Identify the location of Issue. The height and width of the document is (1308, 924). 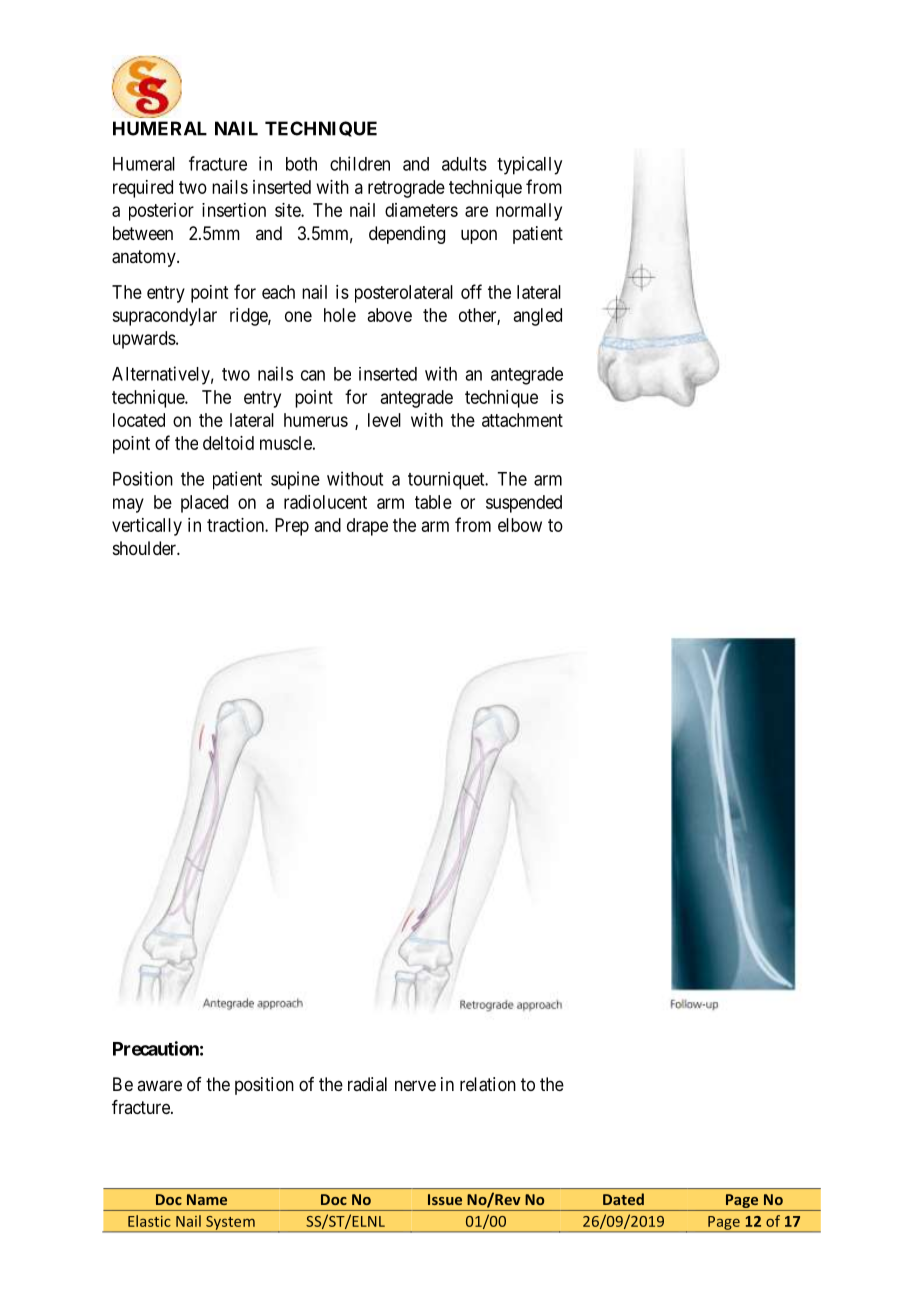
(445, 1199).
